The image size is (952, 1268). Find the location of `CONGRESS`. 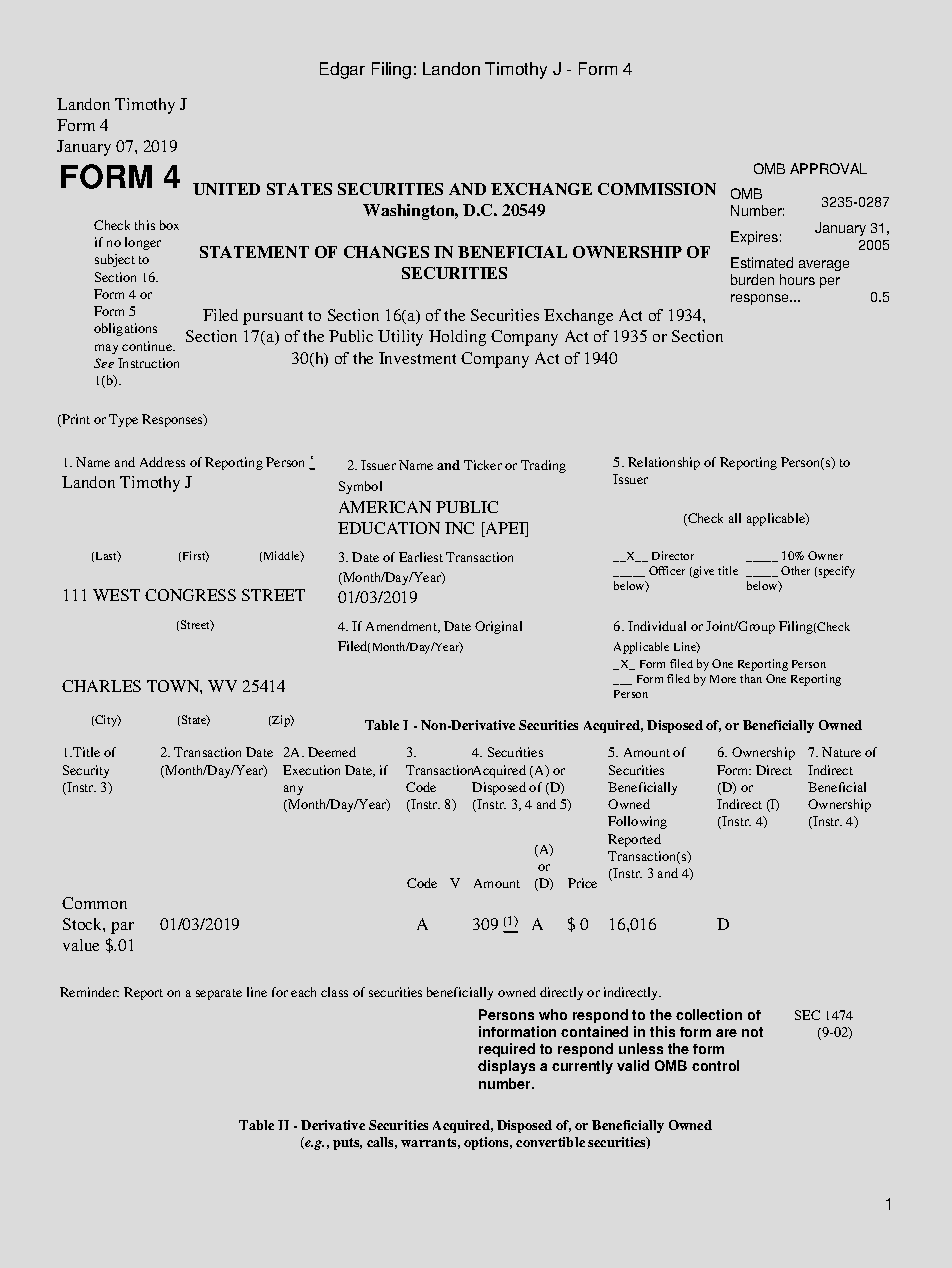

CONGRESS is located at coordinates (190, 595).
